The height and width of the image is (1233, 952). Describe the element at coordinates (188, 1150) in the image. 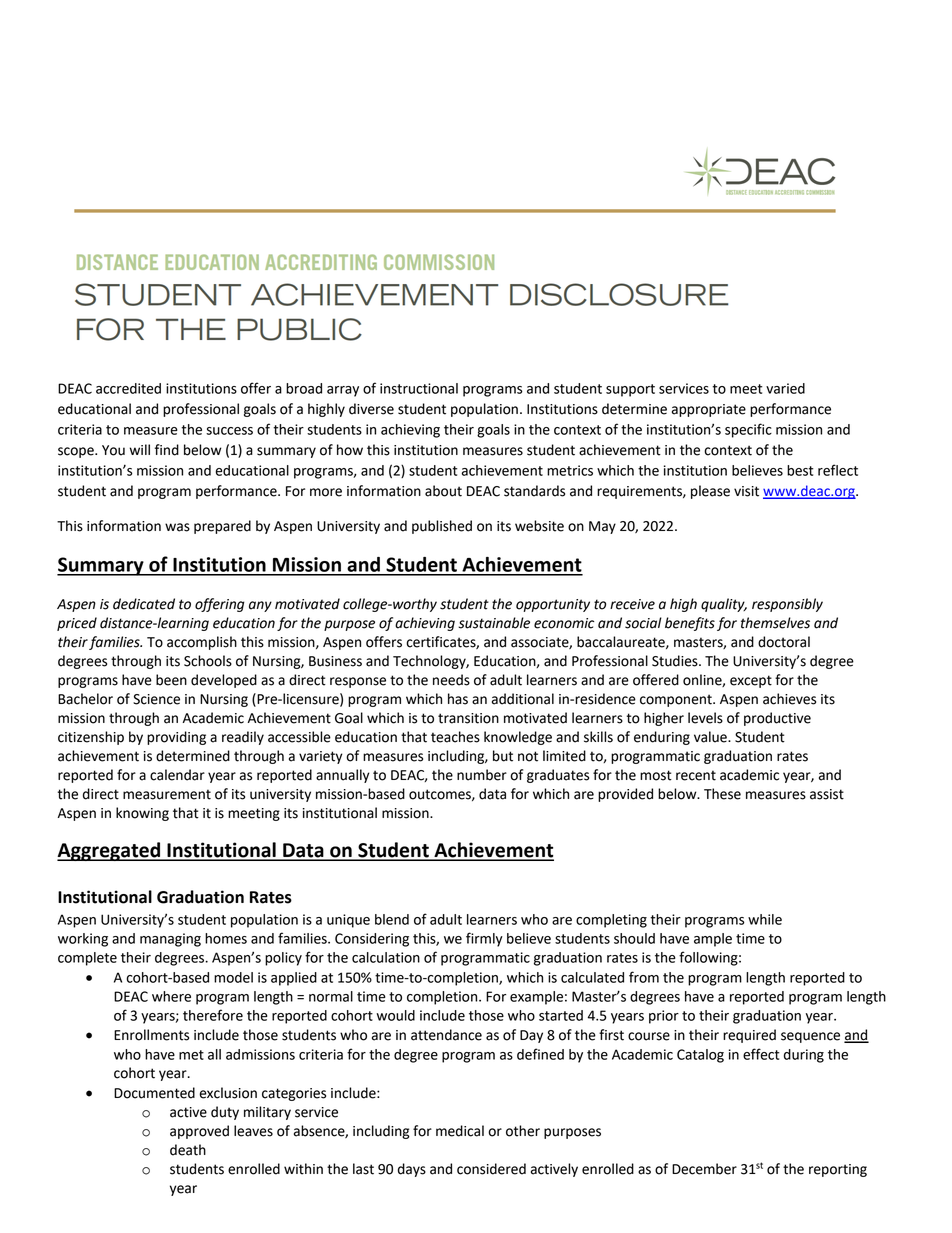

I see `death` at that location.
